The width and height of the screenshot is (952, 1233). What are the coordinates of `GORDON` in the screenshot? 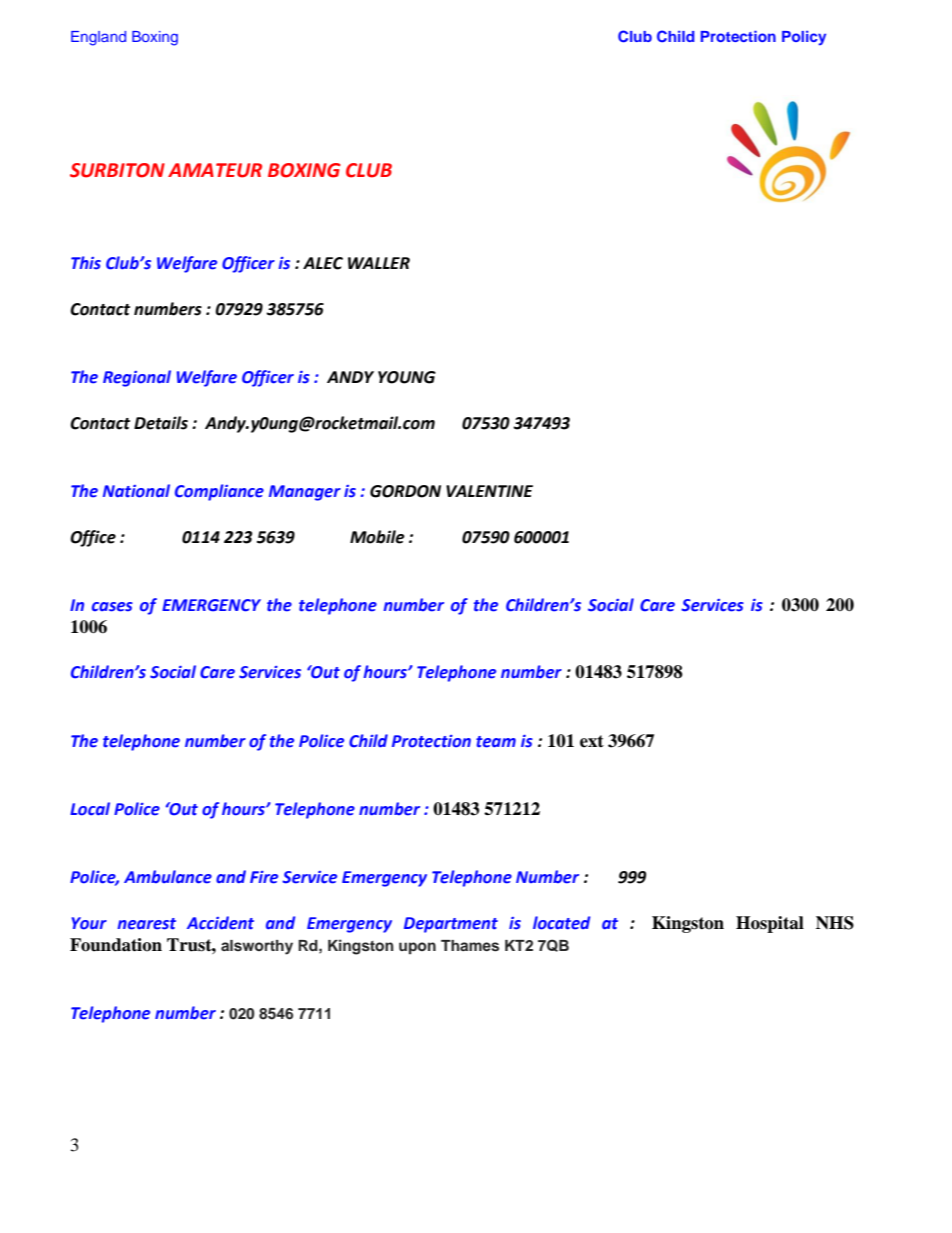 It's located at (405, 491).
